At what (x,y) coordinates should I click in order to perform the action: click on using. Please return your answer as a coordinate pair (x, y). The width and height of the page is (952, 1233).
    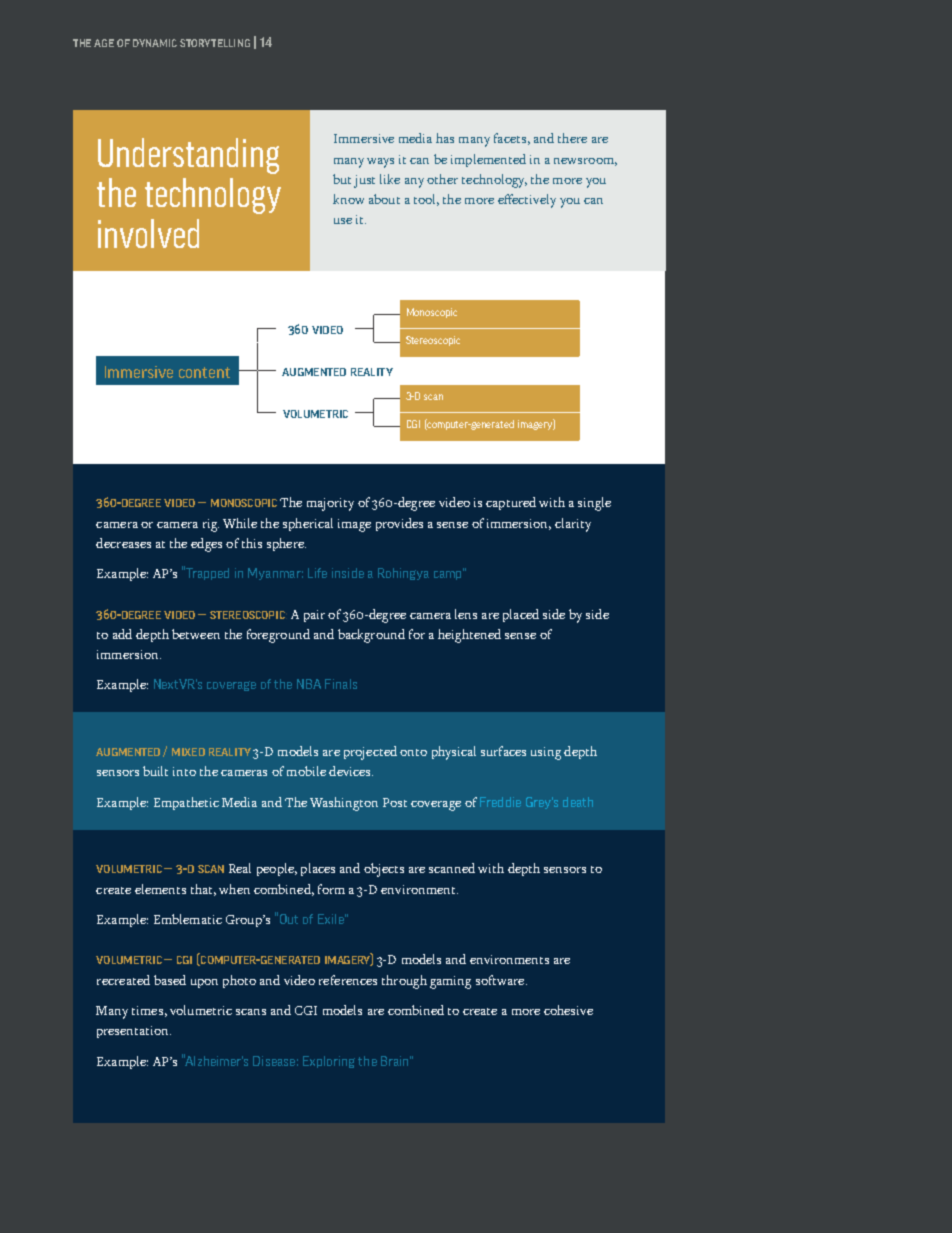
    Looking at the image, I should click on (546, 753).
